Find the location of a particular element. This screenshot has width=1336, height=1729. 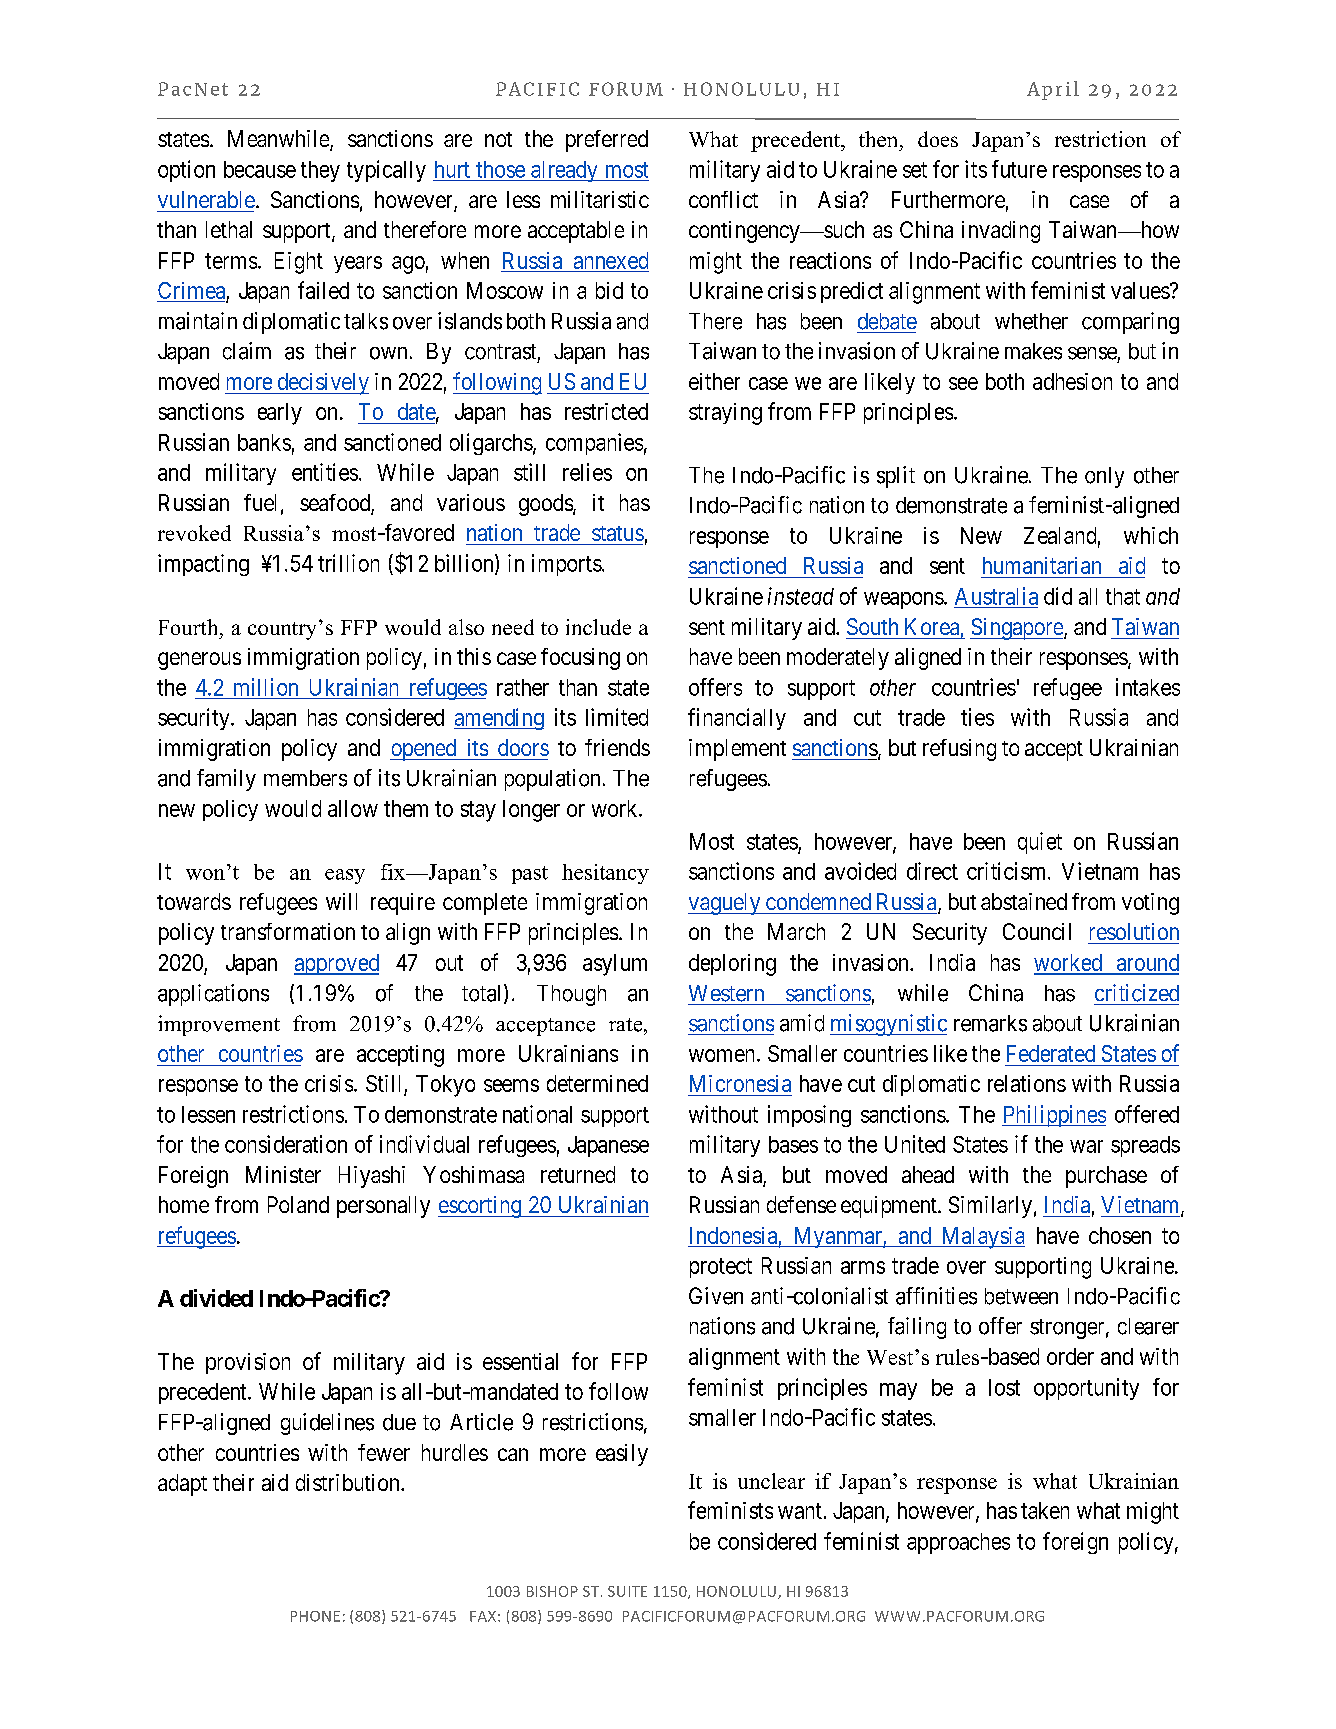

Philippines is located at coordinates (1054, 1116).
